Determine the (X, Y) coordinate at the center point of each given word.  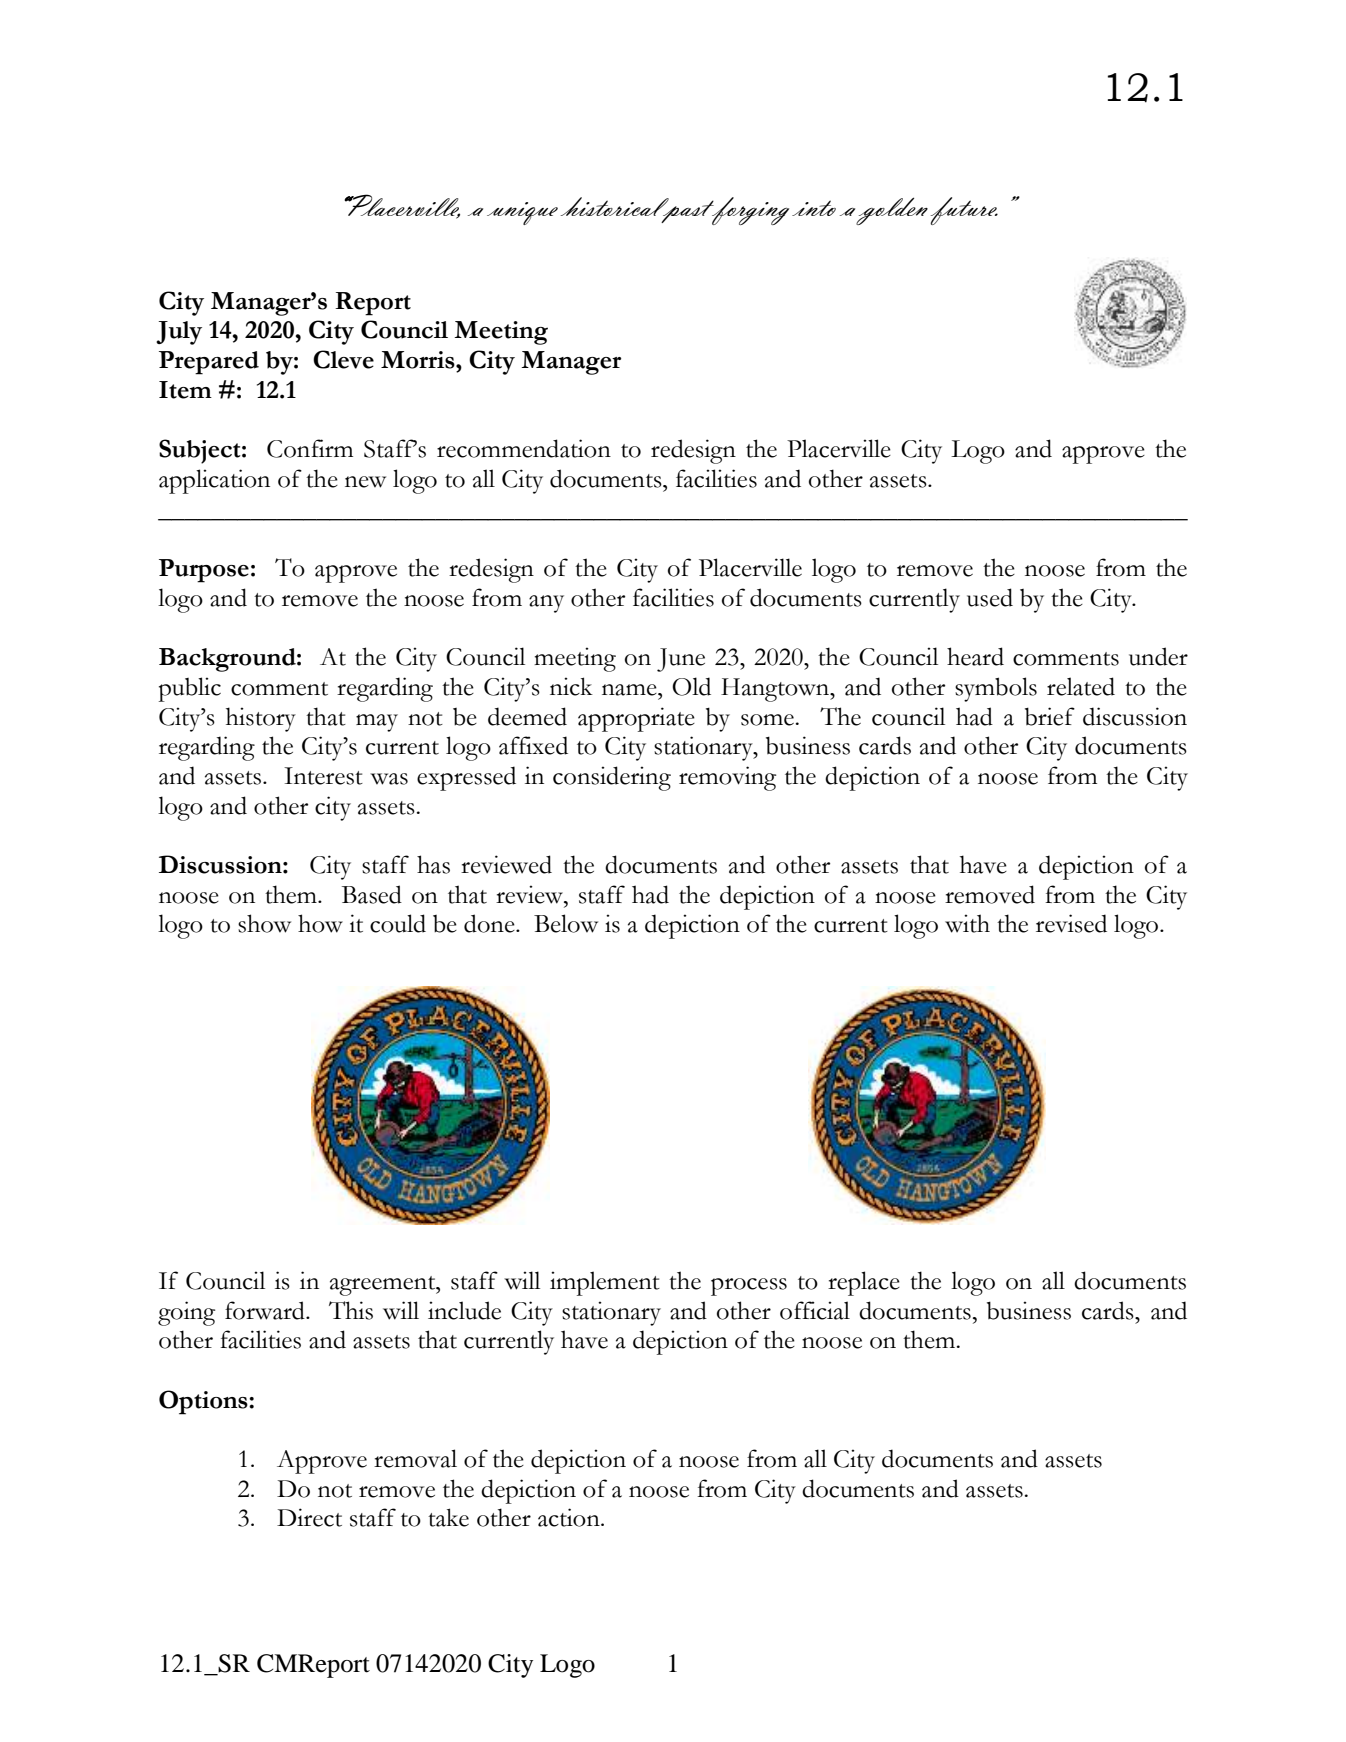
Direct (309, 1517)
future (964, 211)
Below (566, 923)
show (264, 923)
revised (1071, 923)
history (261, 719)
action (570, 1517)
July (179, 333)
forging (749, 211)
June (681, 660)
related (1081, 686)
